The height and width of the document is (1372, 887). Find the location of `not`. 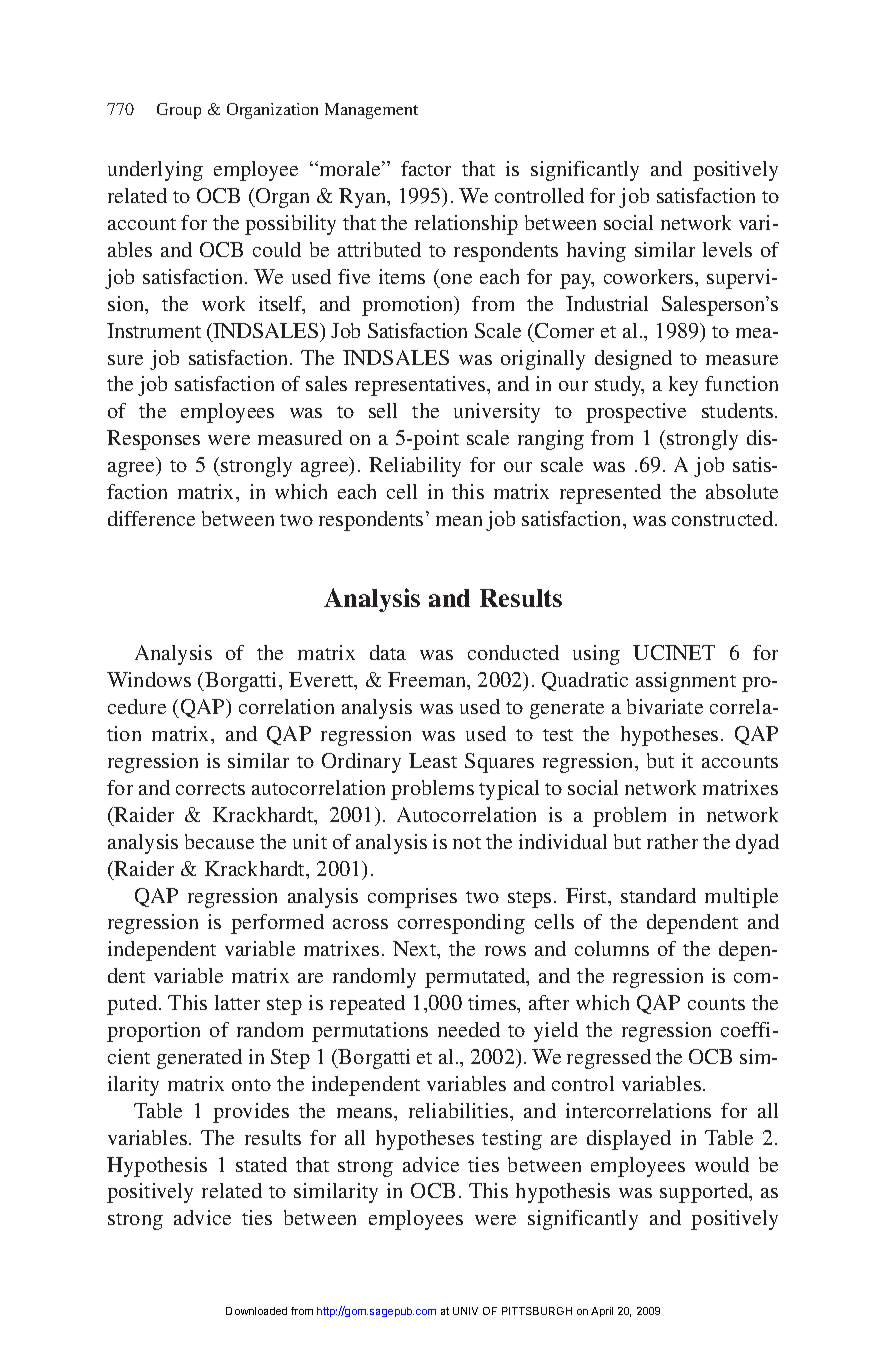

not is located at coordinates (467, 843).
